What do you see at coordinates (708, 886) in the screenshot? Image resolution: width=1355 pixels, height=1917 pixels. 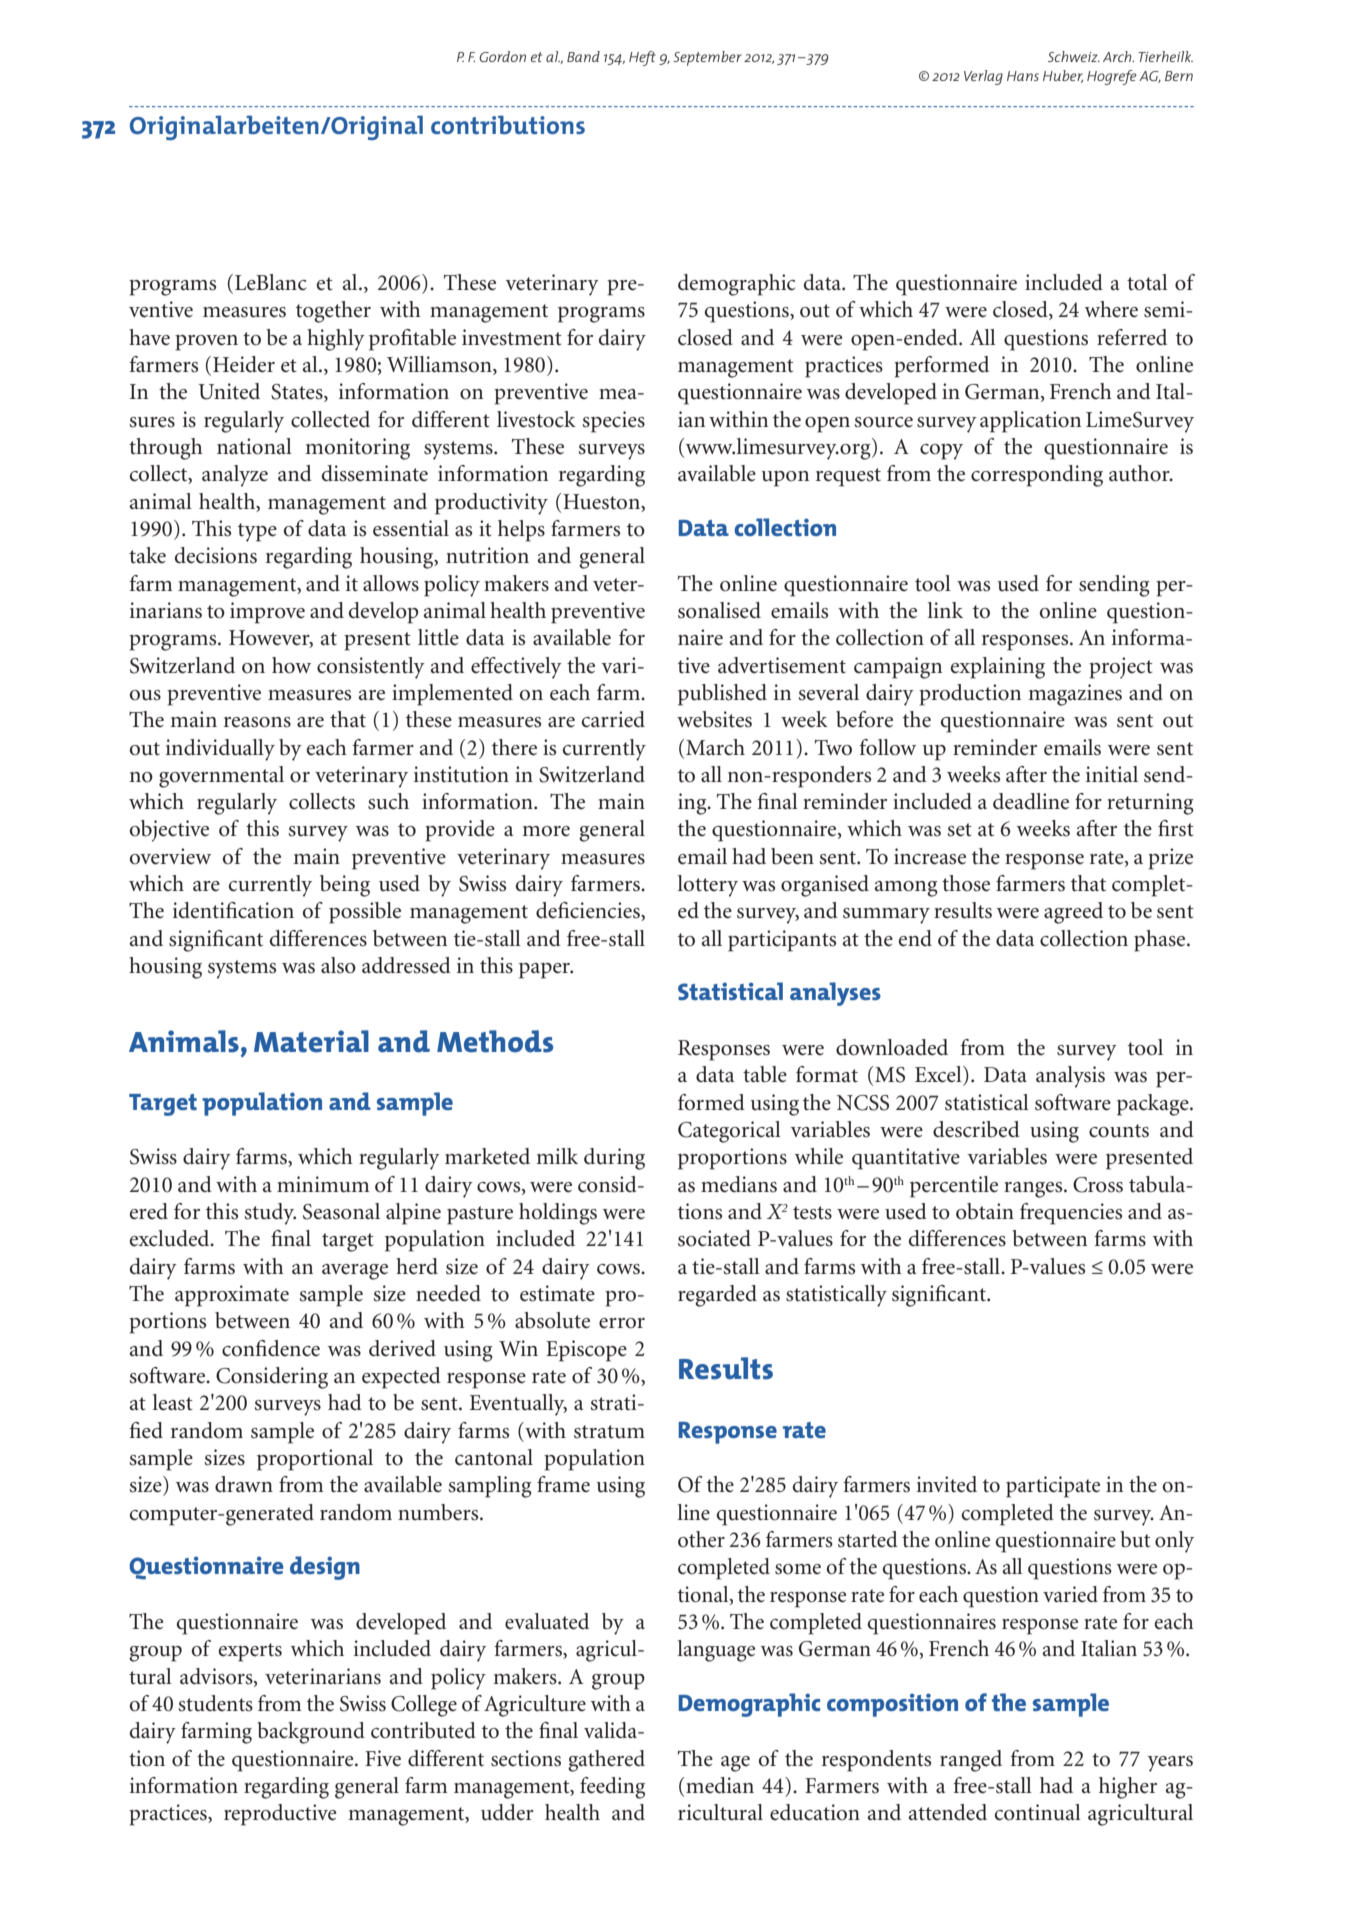 I see `lottery` at bounding box center [708, 886].
